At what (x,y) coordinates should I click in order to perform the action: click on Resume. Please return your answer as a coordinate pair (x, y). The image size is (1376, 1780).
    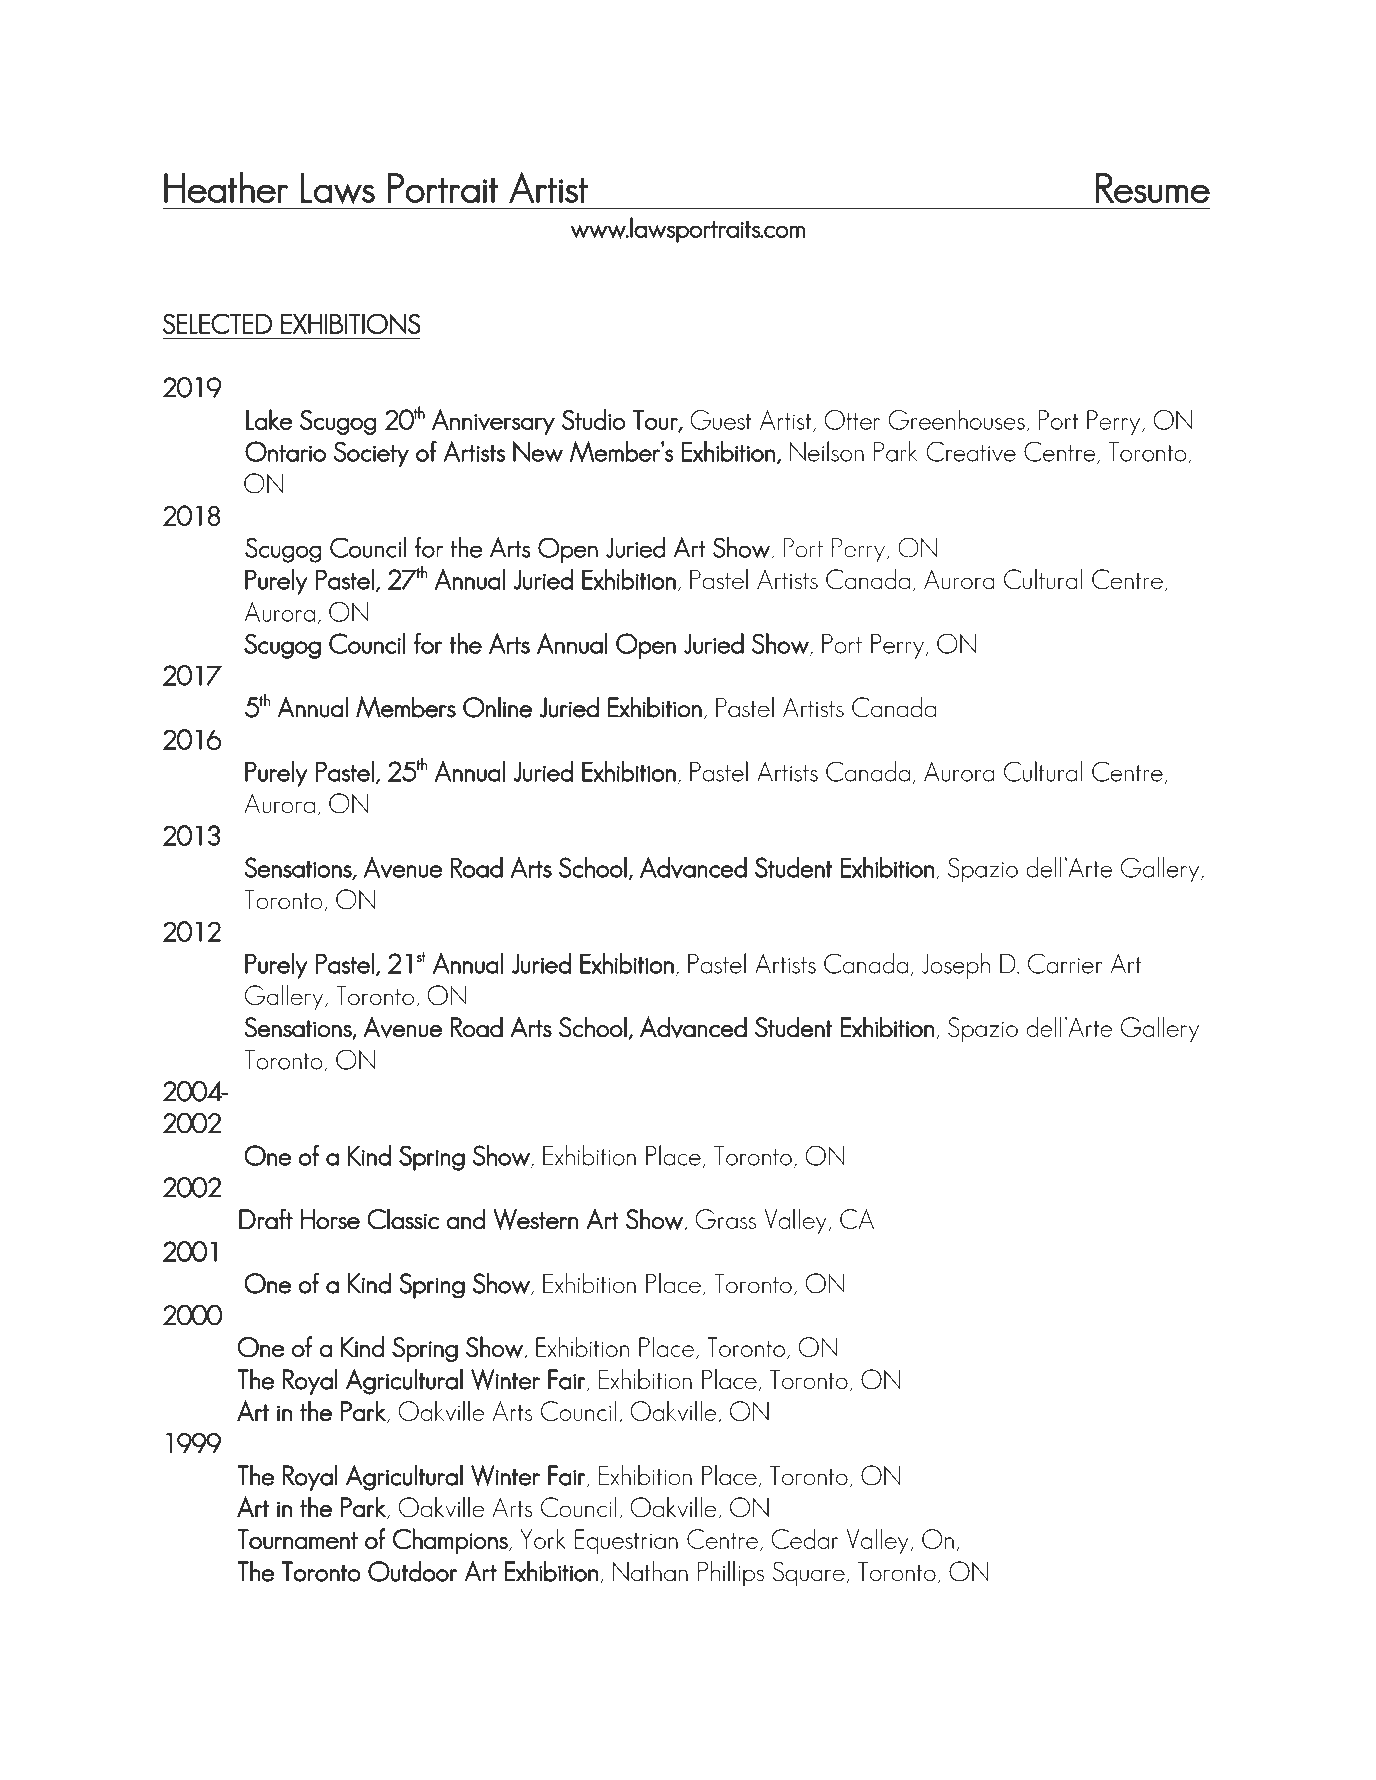
    Looking at the image, I should click on (1153, 188).
